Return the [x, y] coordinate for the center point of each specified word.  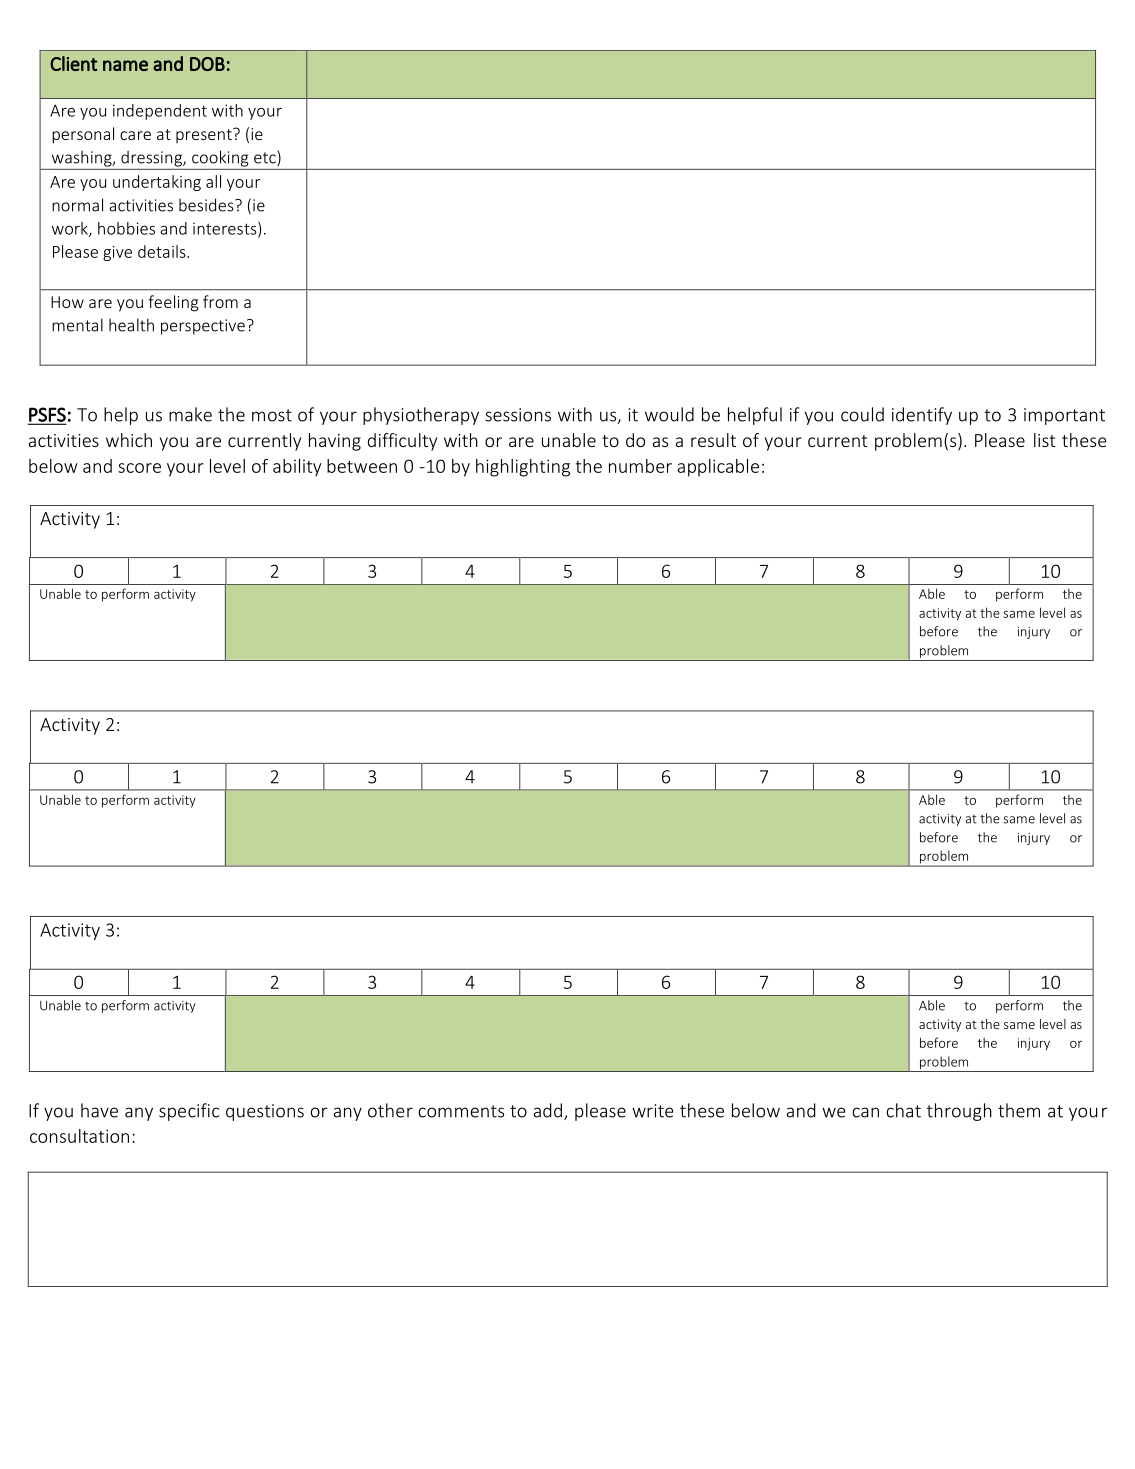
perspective [203, 327]
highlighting [523, 468]
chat [903, 1110]
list [1044, 440]
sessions [518, 415]
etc [266, 158]
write [653, 1111]
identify [922, 416]
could [862, 414]
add [548, 1110]
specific [189, 1112]
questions [265, 1112]
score [139, 468]
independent [160, 112]
